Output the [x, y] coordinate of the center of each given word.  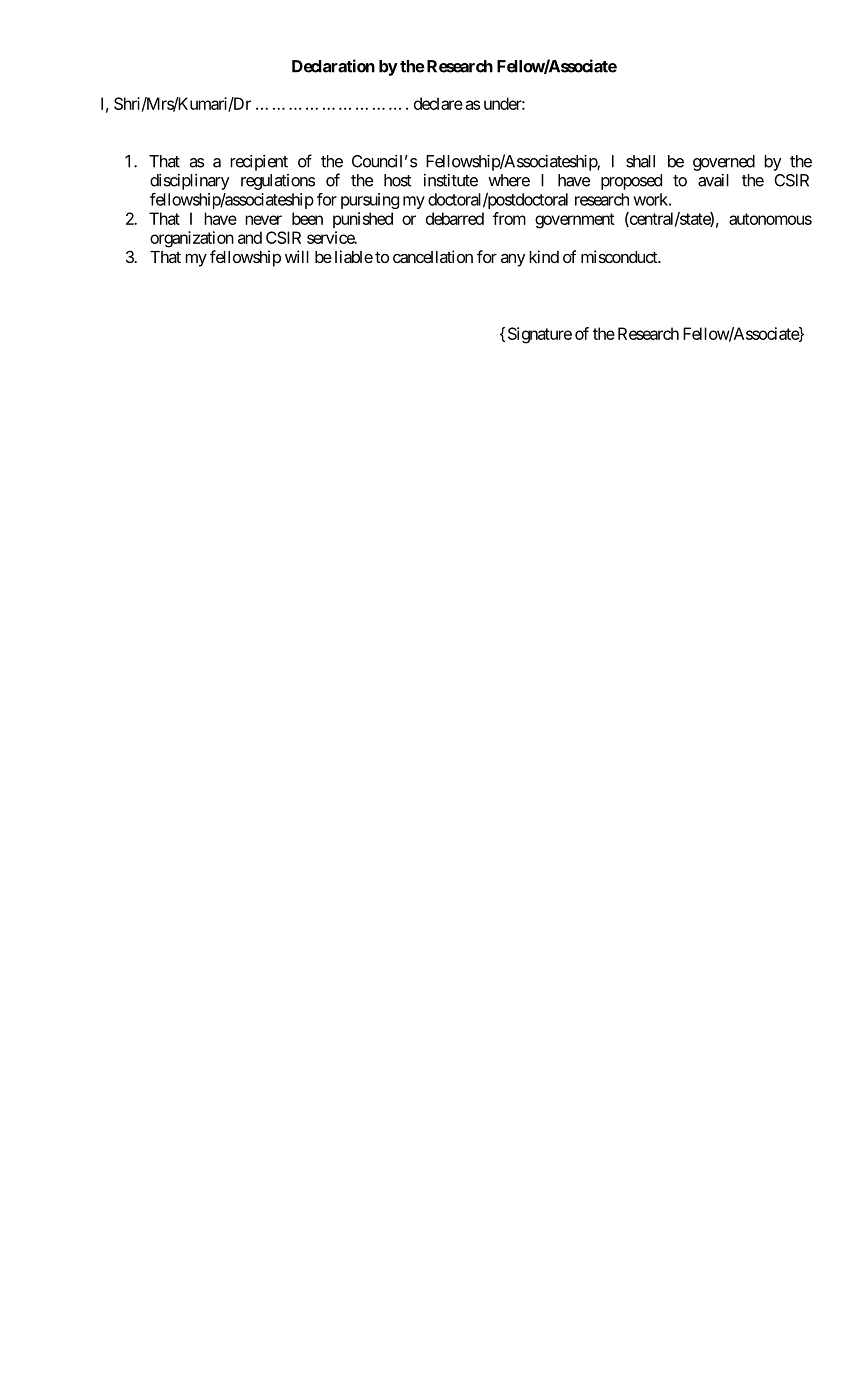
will [297, 256]
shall [640, 161]
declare [438, 103]
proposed [631, 182]
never [263, 220]
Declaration [333, 66]
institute [451, 180]
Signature [540, 335]
